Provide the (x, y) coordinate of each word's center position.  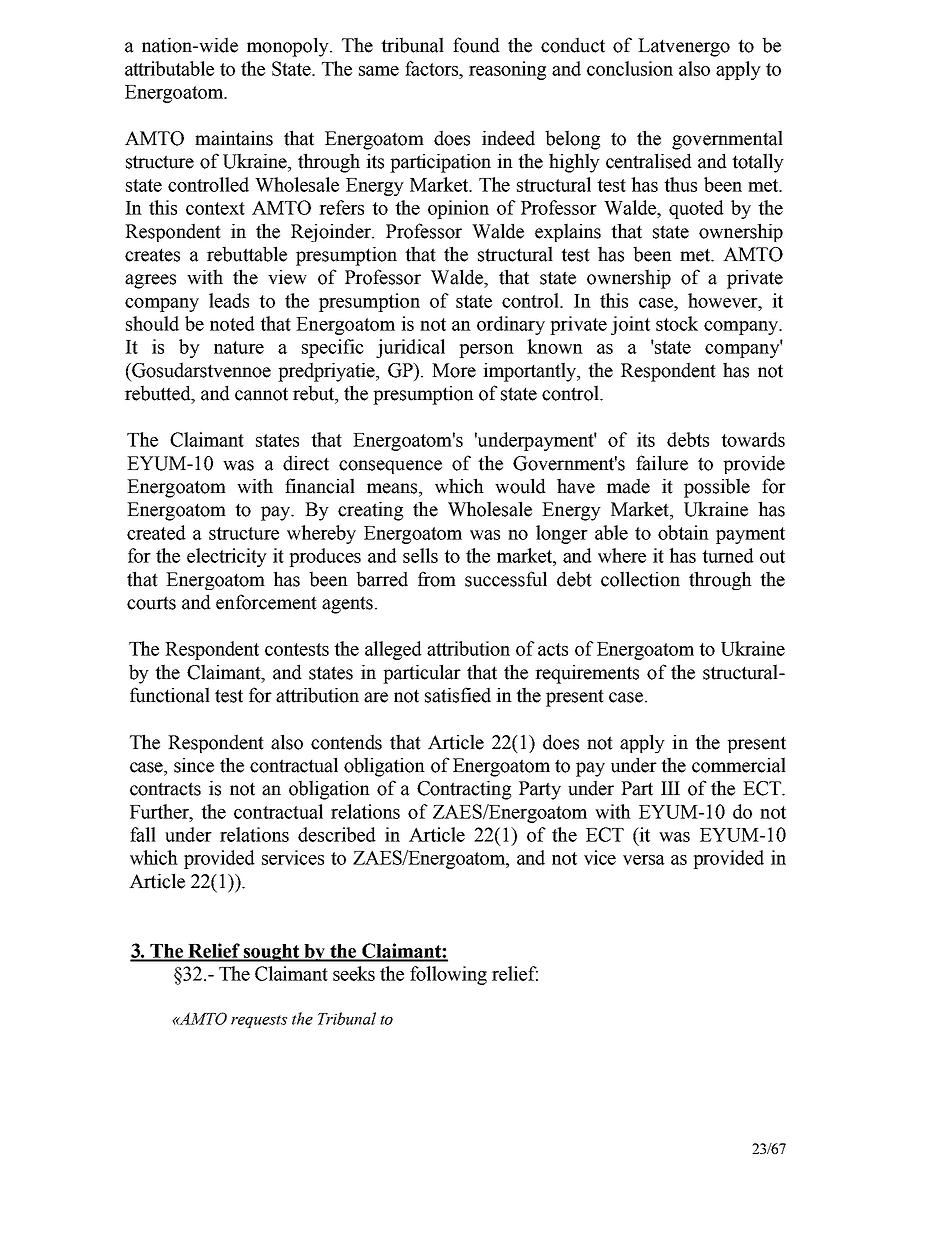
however (724, 300)
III (670, 788)
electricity (227, 557)
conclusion (630, 68)
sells (420, 555)
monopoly (289, 47)
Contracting (464, 790)
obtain (683, 532)
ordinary (511, 325)
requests (259, 1021)
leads (229, 300)
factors (433, 68)
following (448, 975)
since (194, 765)
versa (644, 860)
